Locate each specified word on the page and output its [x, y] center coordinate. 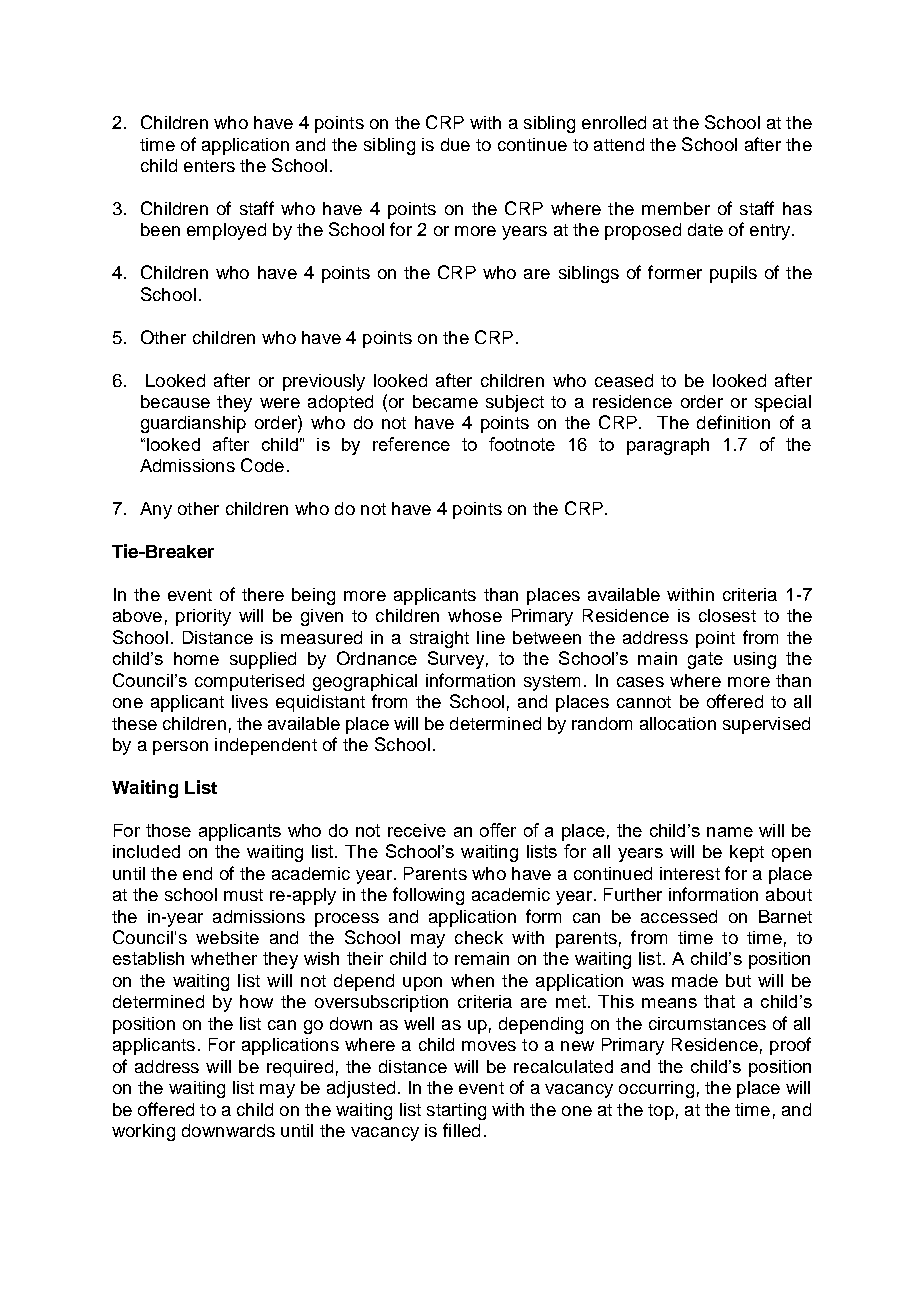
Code [262, 465]
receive [417, 830]
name [730, 832]
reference [411, 444]
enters [209, 166]
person [180, 748]
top [661, 1112]
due [455, 144]
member [676, 208]
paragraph [668, 446]
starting [456, 1111]
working [143, 1132]
